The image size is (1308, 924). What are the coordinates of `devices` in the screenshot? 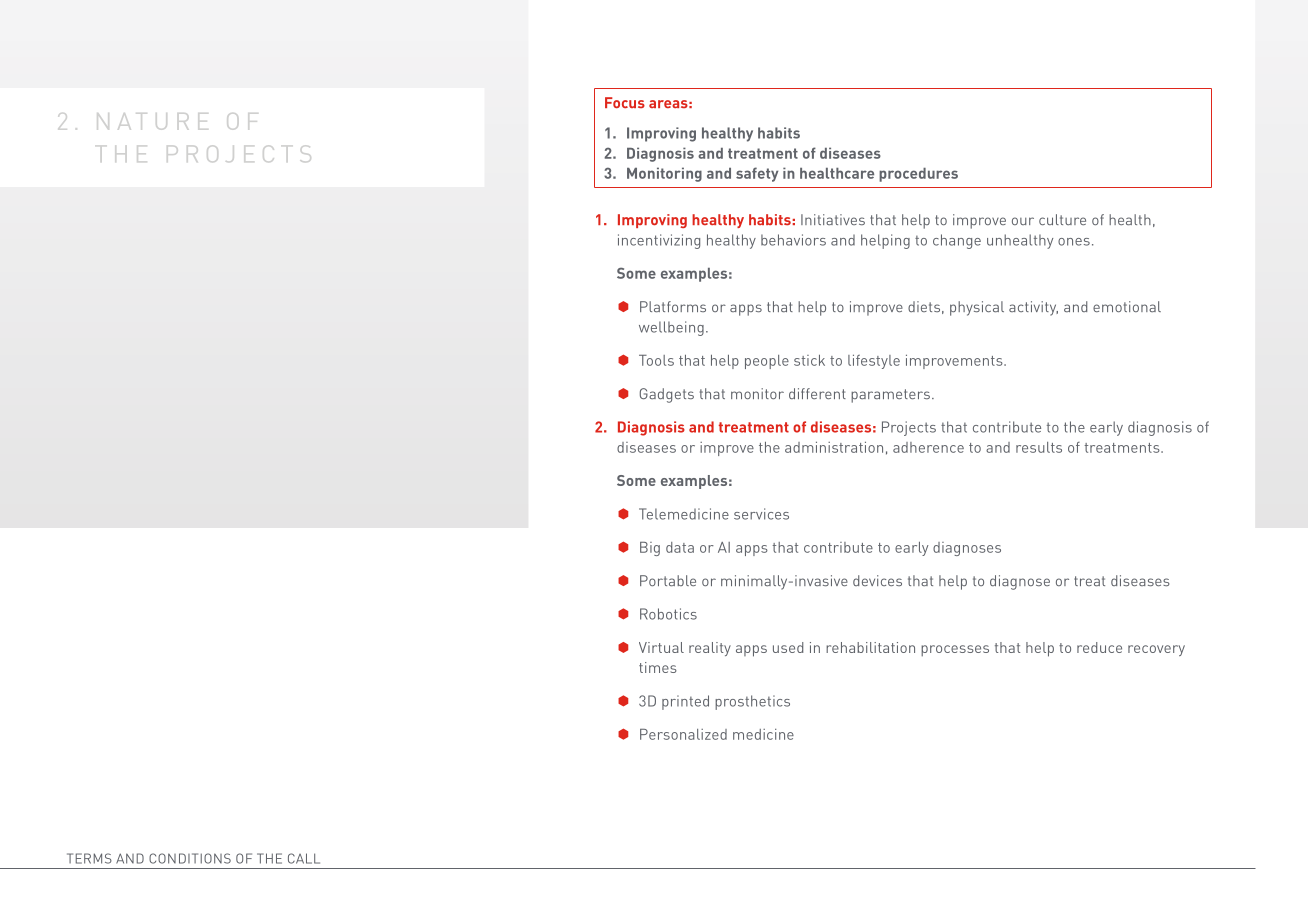 It's located at (877, 580).
